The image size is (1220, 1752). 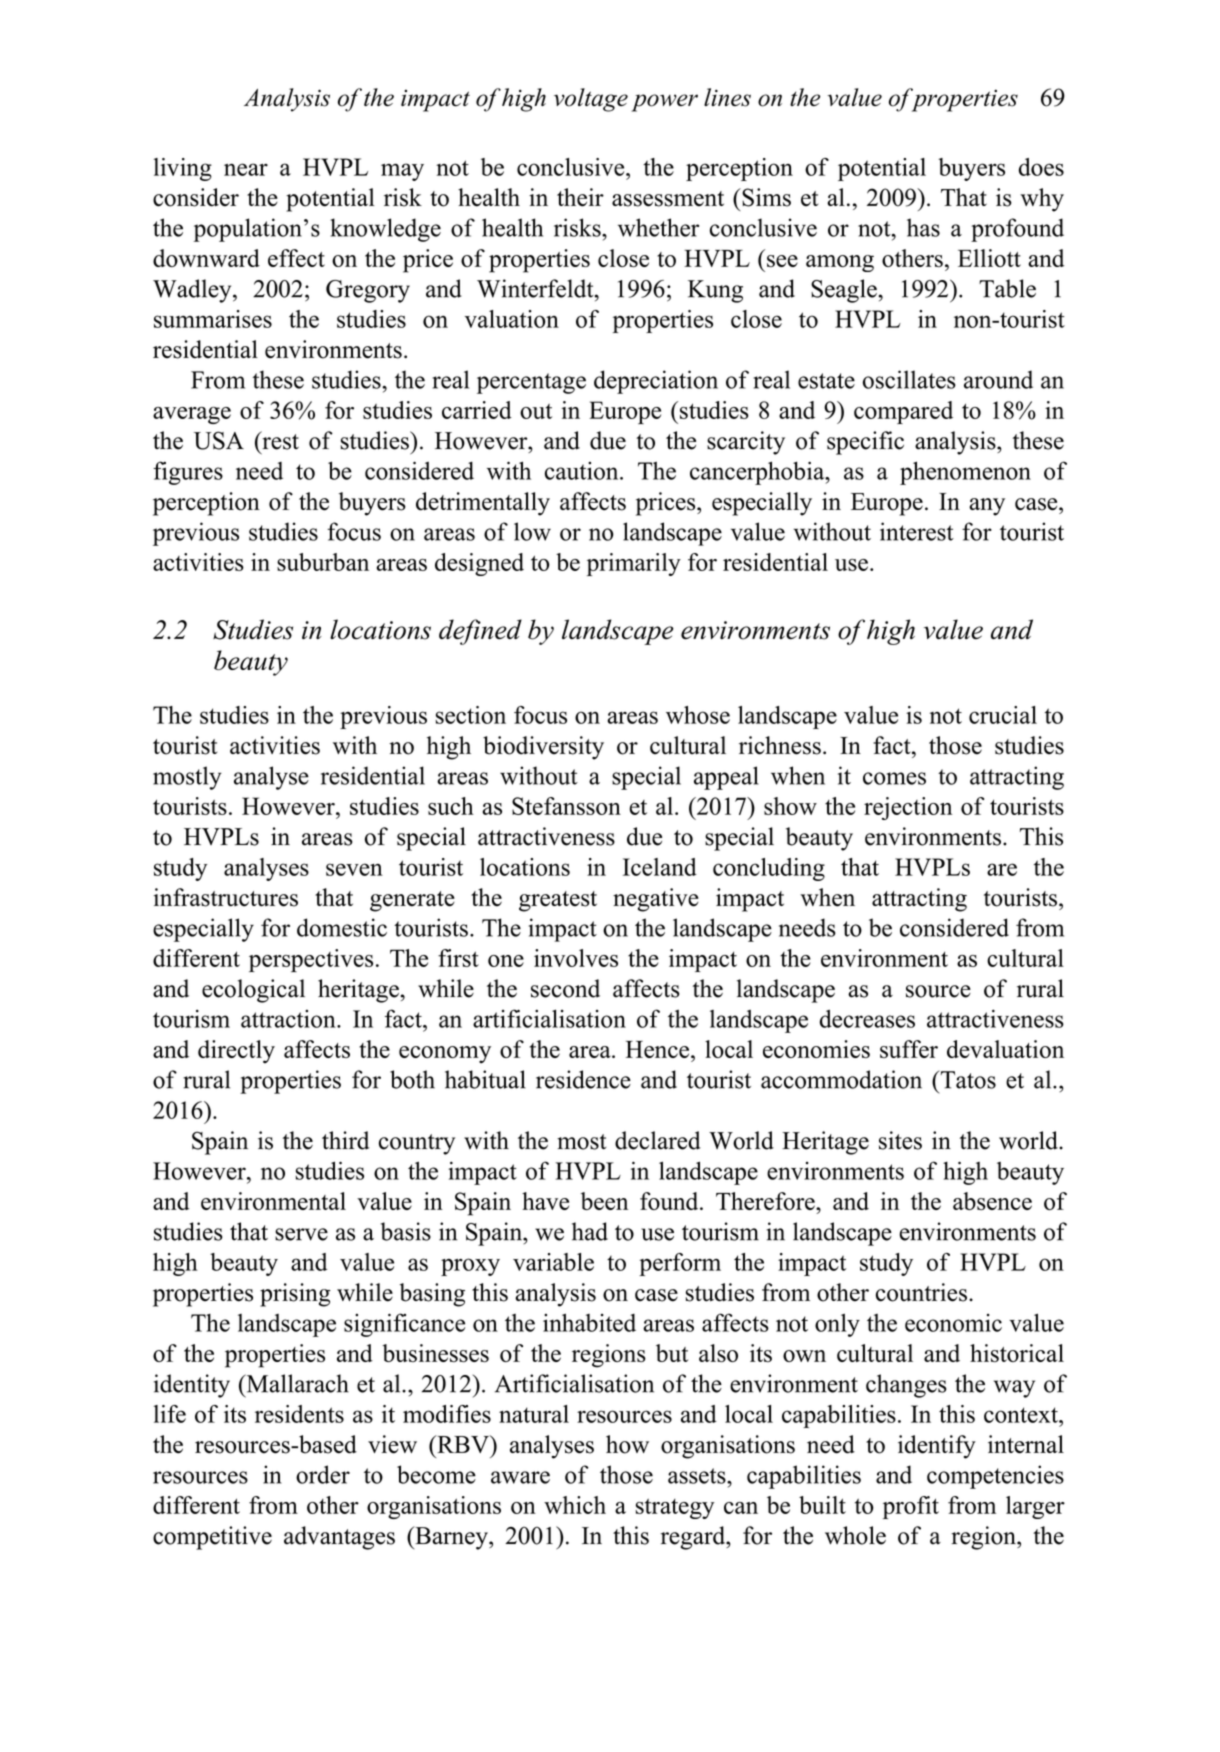 What do you see at coordinates (698, 715) in the document?
I see `whose` at bounding box center [698, 715].
